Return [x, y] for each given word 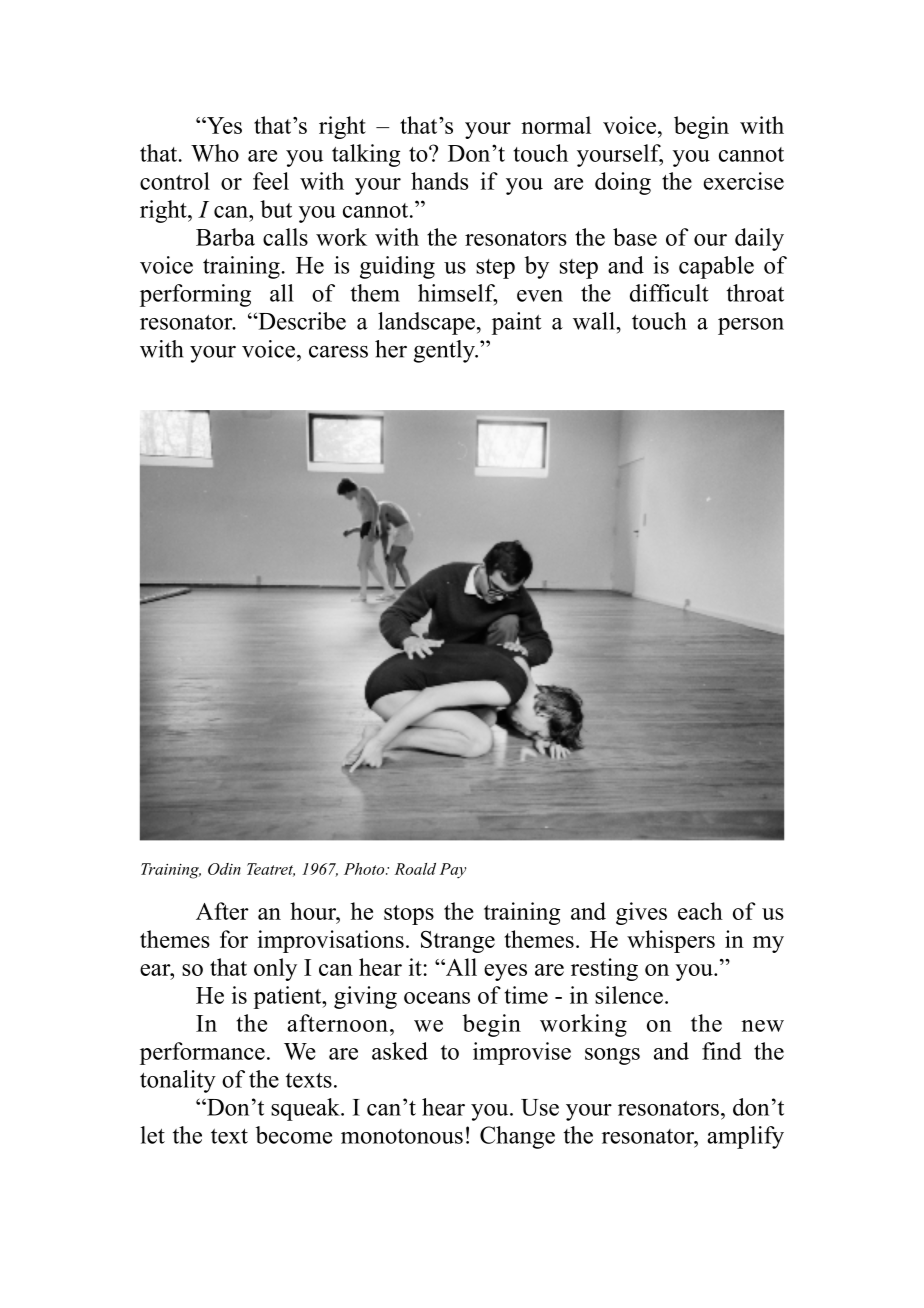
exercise [744, 181]
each [700, 911]
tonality [178, 1081]
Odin [224, 869]
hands [439, 181]
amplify [745, 1137]
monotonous [402, 1136]
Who [215, 153]
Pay [453, 870]
